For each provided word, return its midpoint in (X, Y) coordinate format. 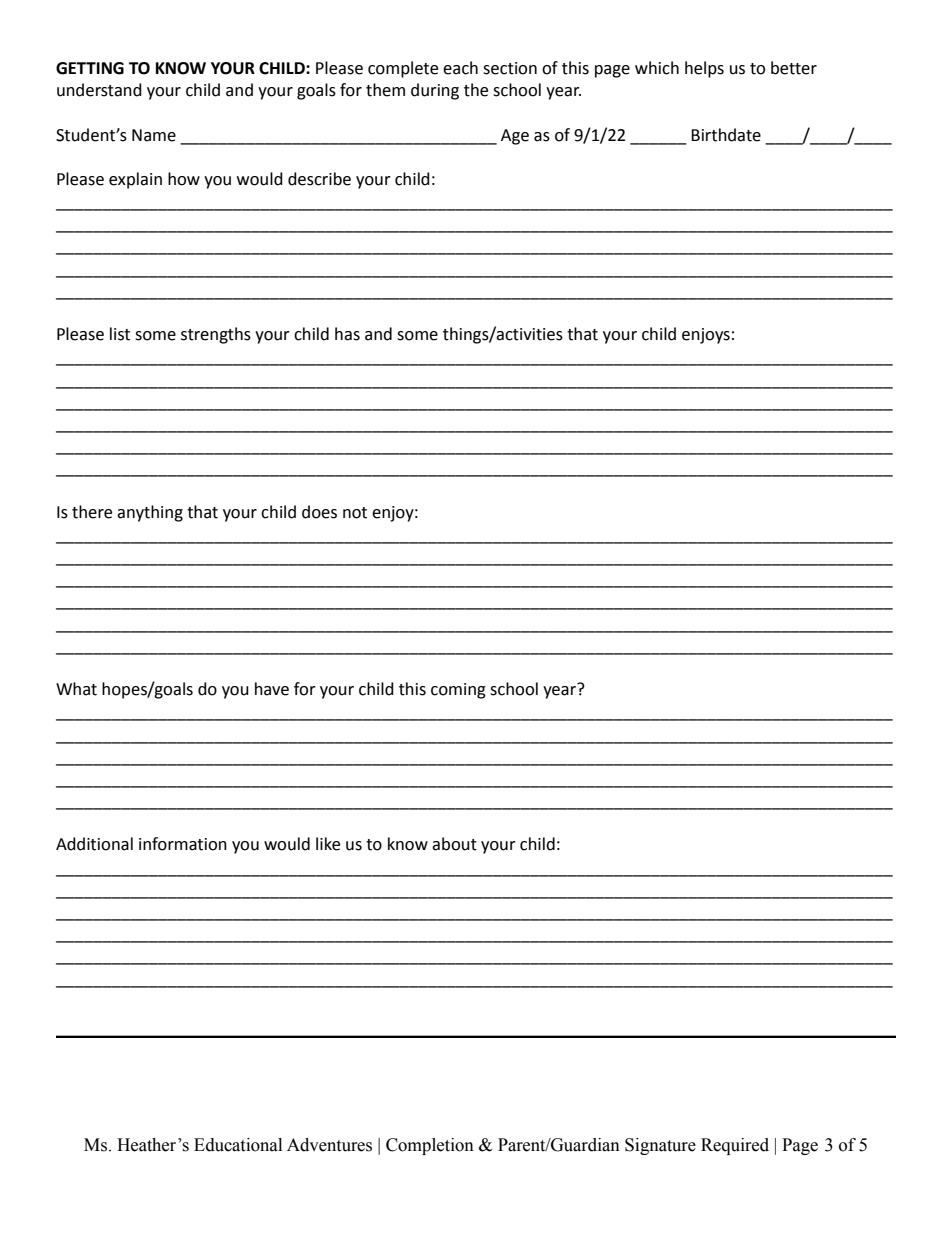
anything (150, 513)
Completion (430, 1146)
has (347, 334)
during (435, 91)
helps (704, 69)
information (183, 844)
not (355, 513)
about (454, 844)
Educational (238, 1145)
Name (154, 135)
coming (458, 691)
